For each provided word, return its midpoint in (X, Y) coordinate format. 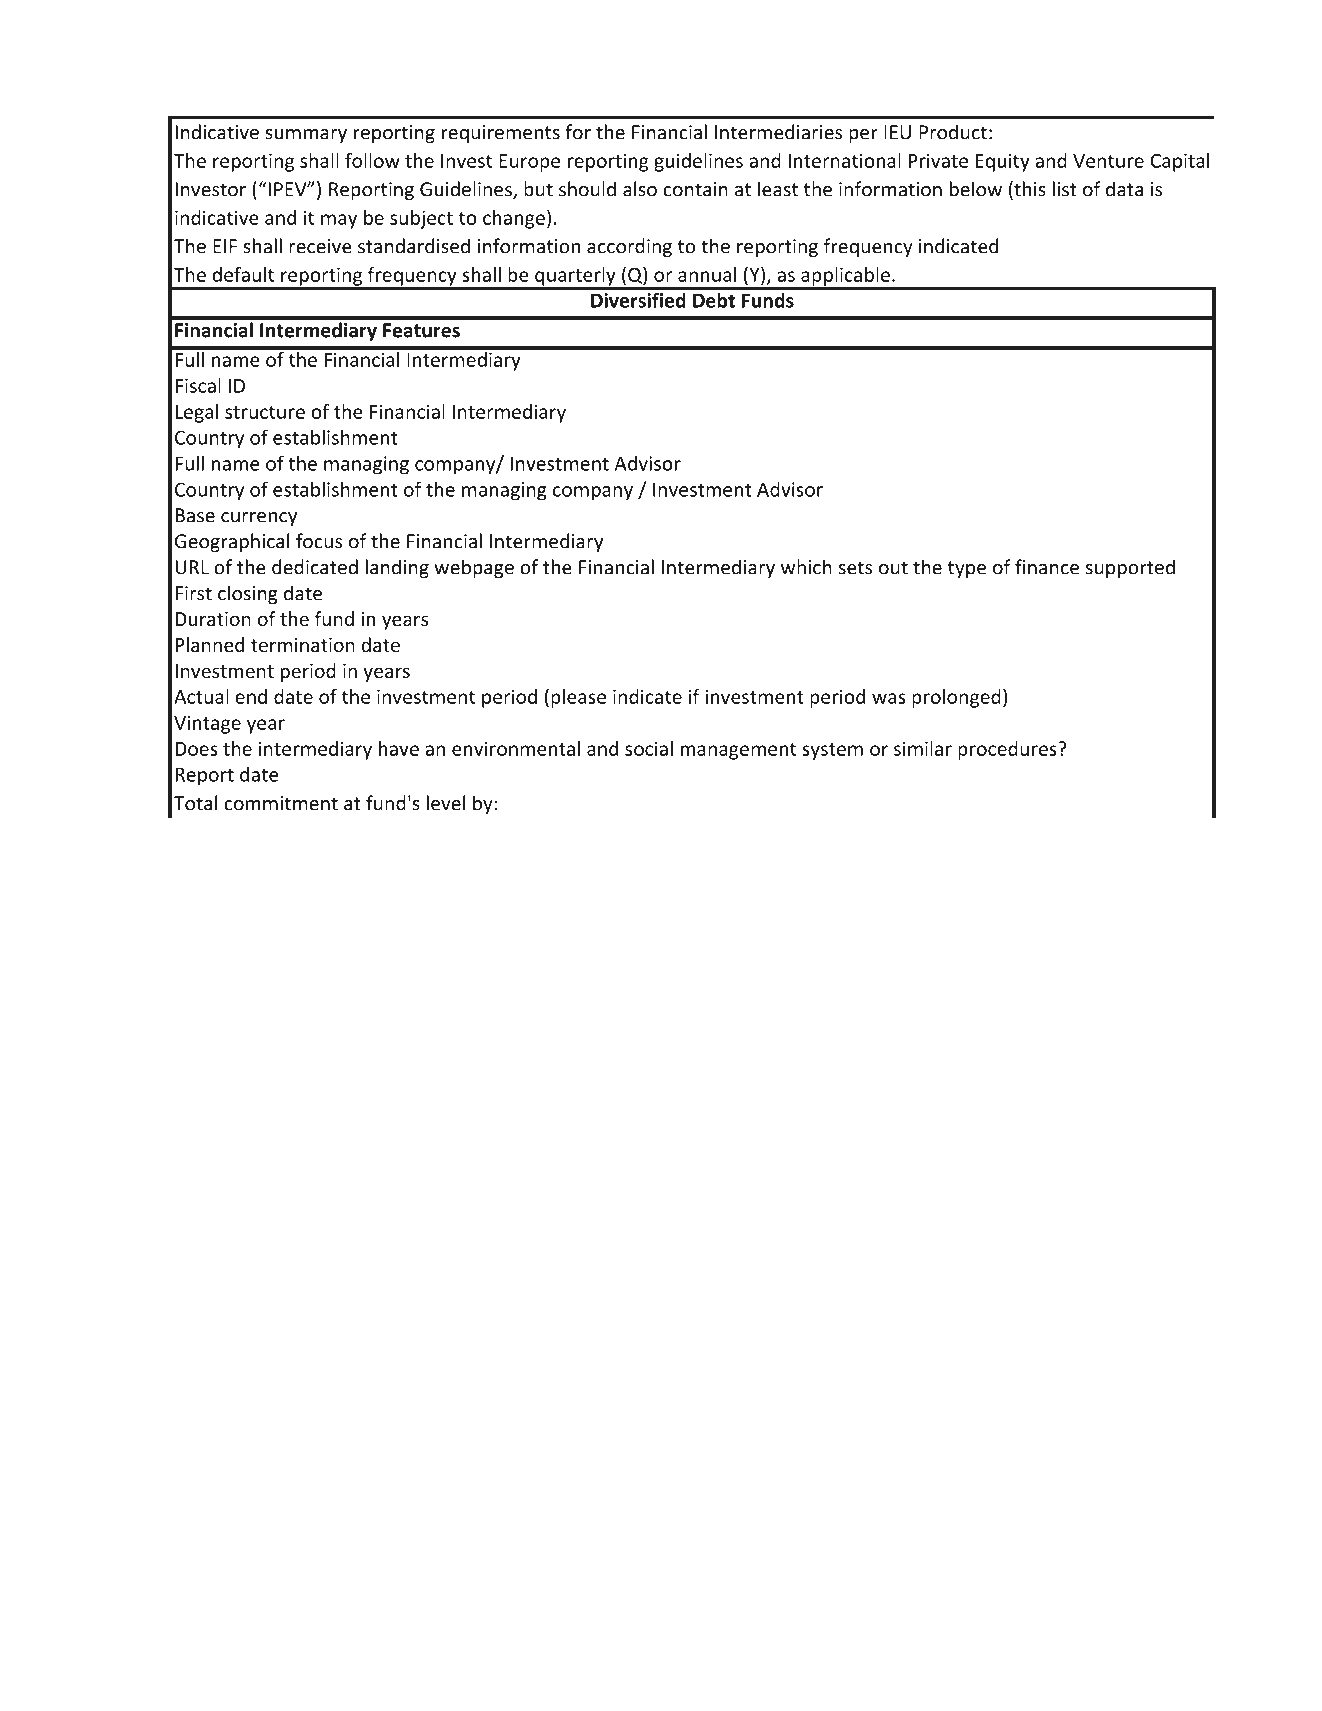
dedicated (315, 567)
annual (707, 274)
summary (306, 136)
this (1029, 190)
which (806, 567)
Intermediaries (778, 132)
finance (1047, 567)
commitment (281, 803)
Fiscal (198, 385)
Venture (1108, 161)
